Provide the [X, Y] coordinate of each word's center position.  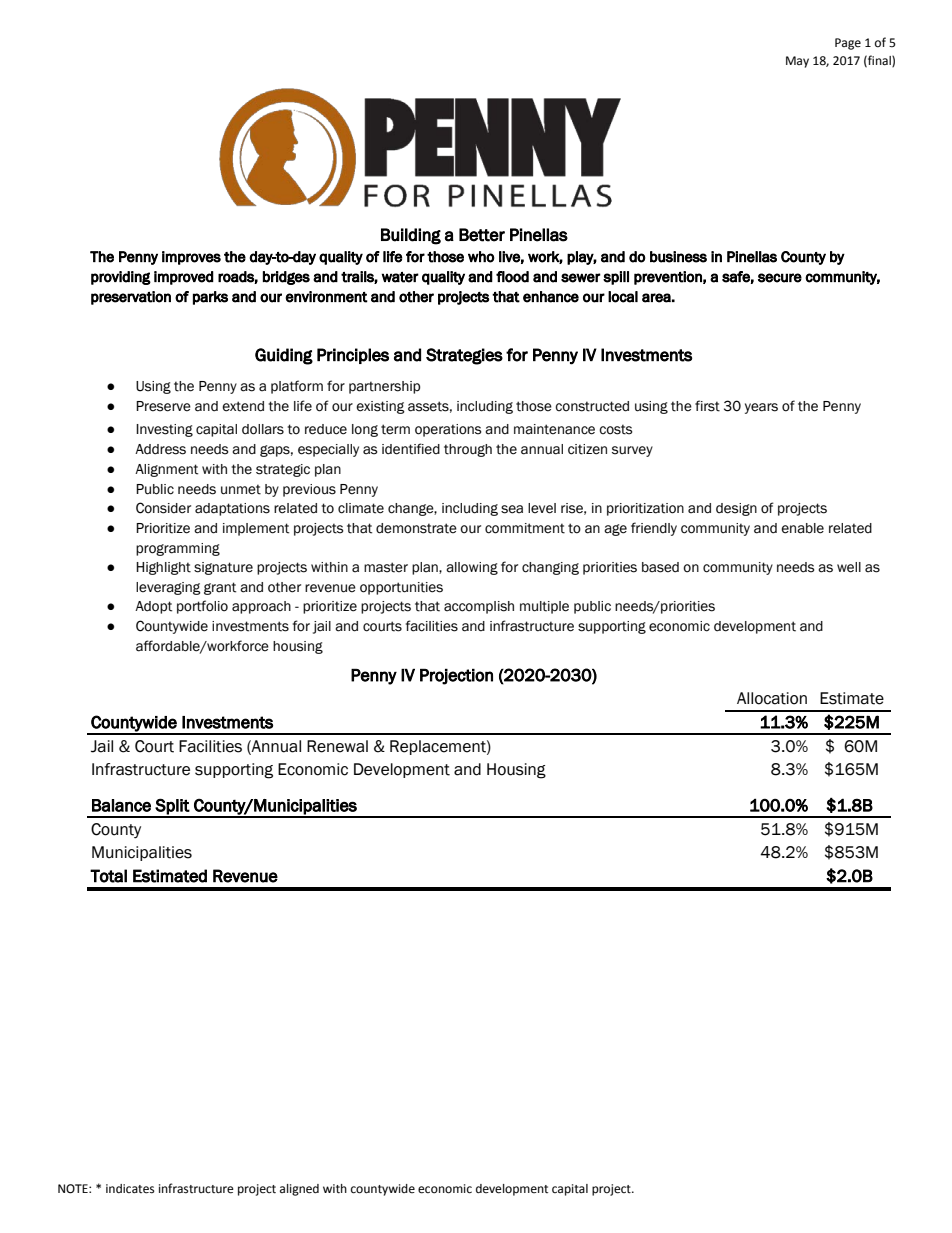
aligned [299, 1190]
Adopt [153, 607]
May [797, 62]
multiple [544, 607]
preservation [131, 298]
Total [108, 876]
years [761, 408]
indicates [130, 1189]
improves [191, 258]
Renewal [337, 746]
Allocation [772, 698]
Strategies [464, 356]
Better [482, 235]
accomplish [479, 607]
